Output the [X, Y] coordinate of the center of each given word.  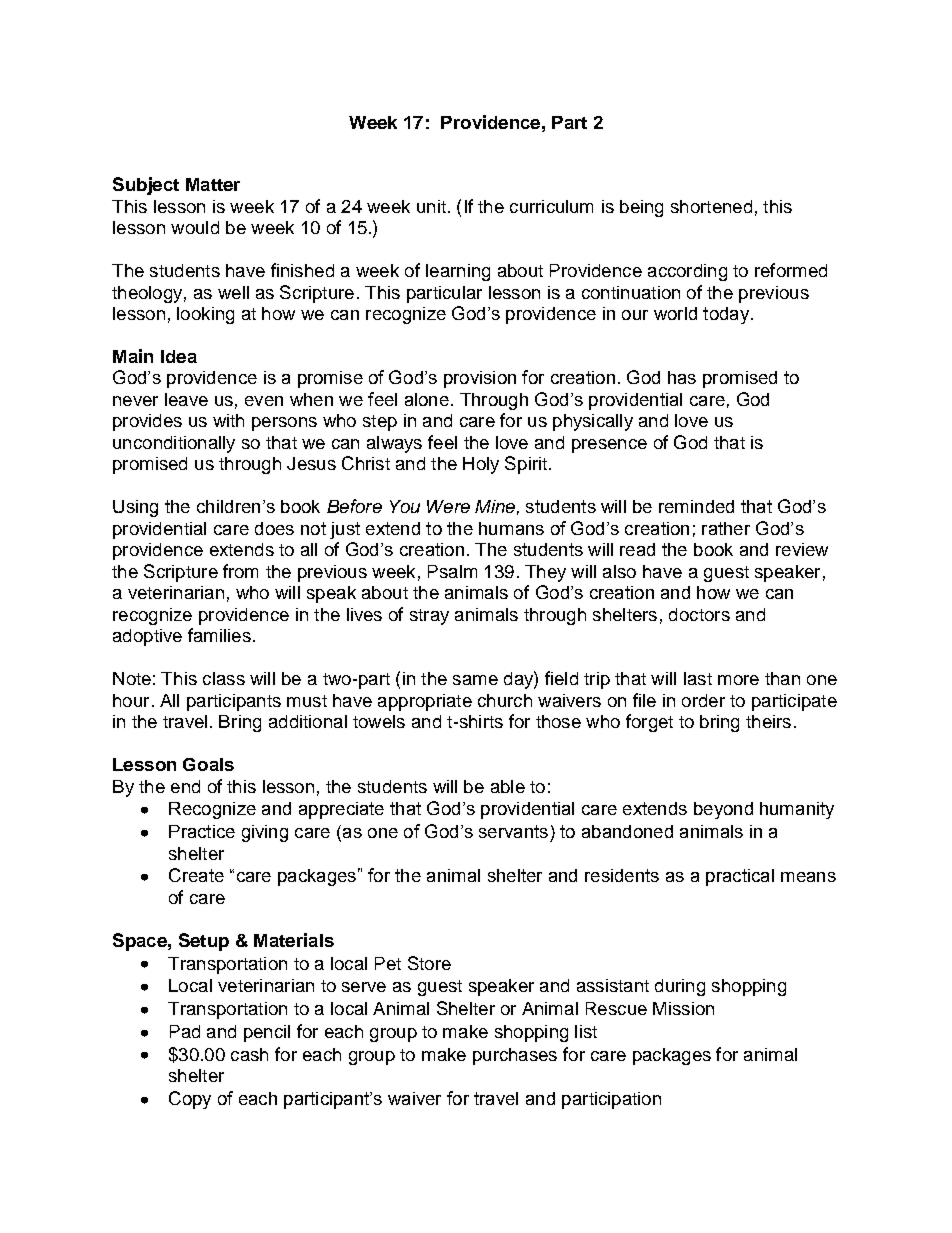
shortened [711, 206]
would [195, 227]
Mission [683, 1008]
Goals [208, 764]
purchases [515, 1056]
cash [249, 1054]
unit [431, 206]
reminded [696, 506]
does [274, 528]
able [508, 786]
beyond [723, 810]
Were [448, 506]
